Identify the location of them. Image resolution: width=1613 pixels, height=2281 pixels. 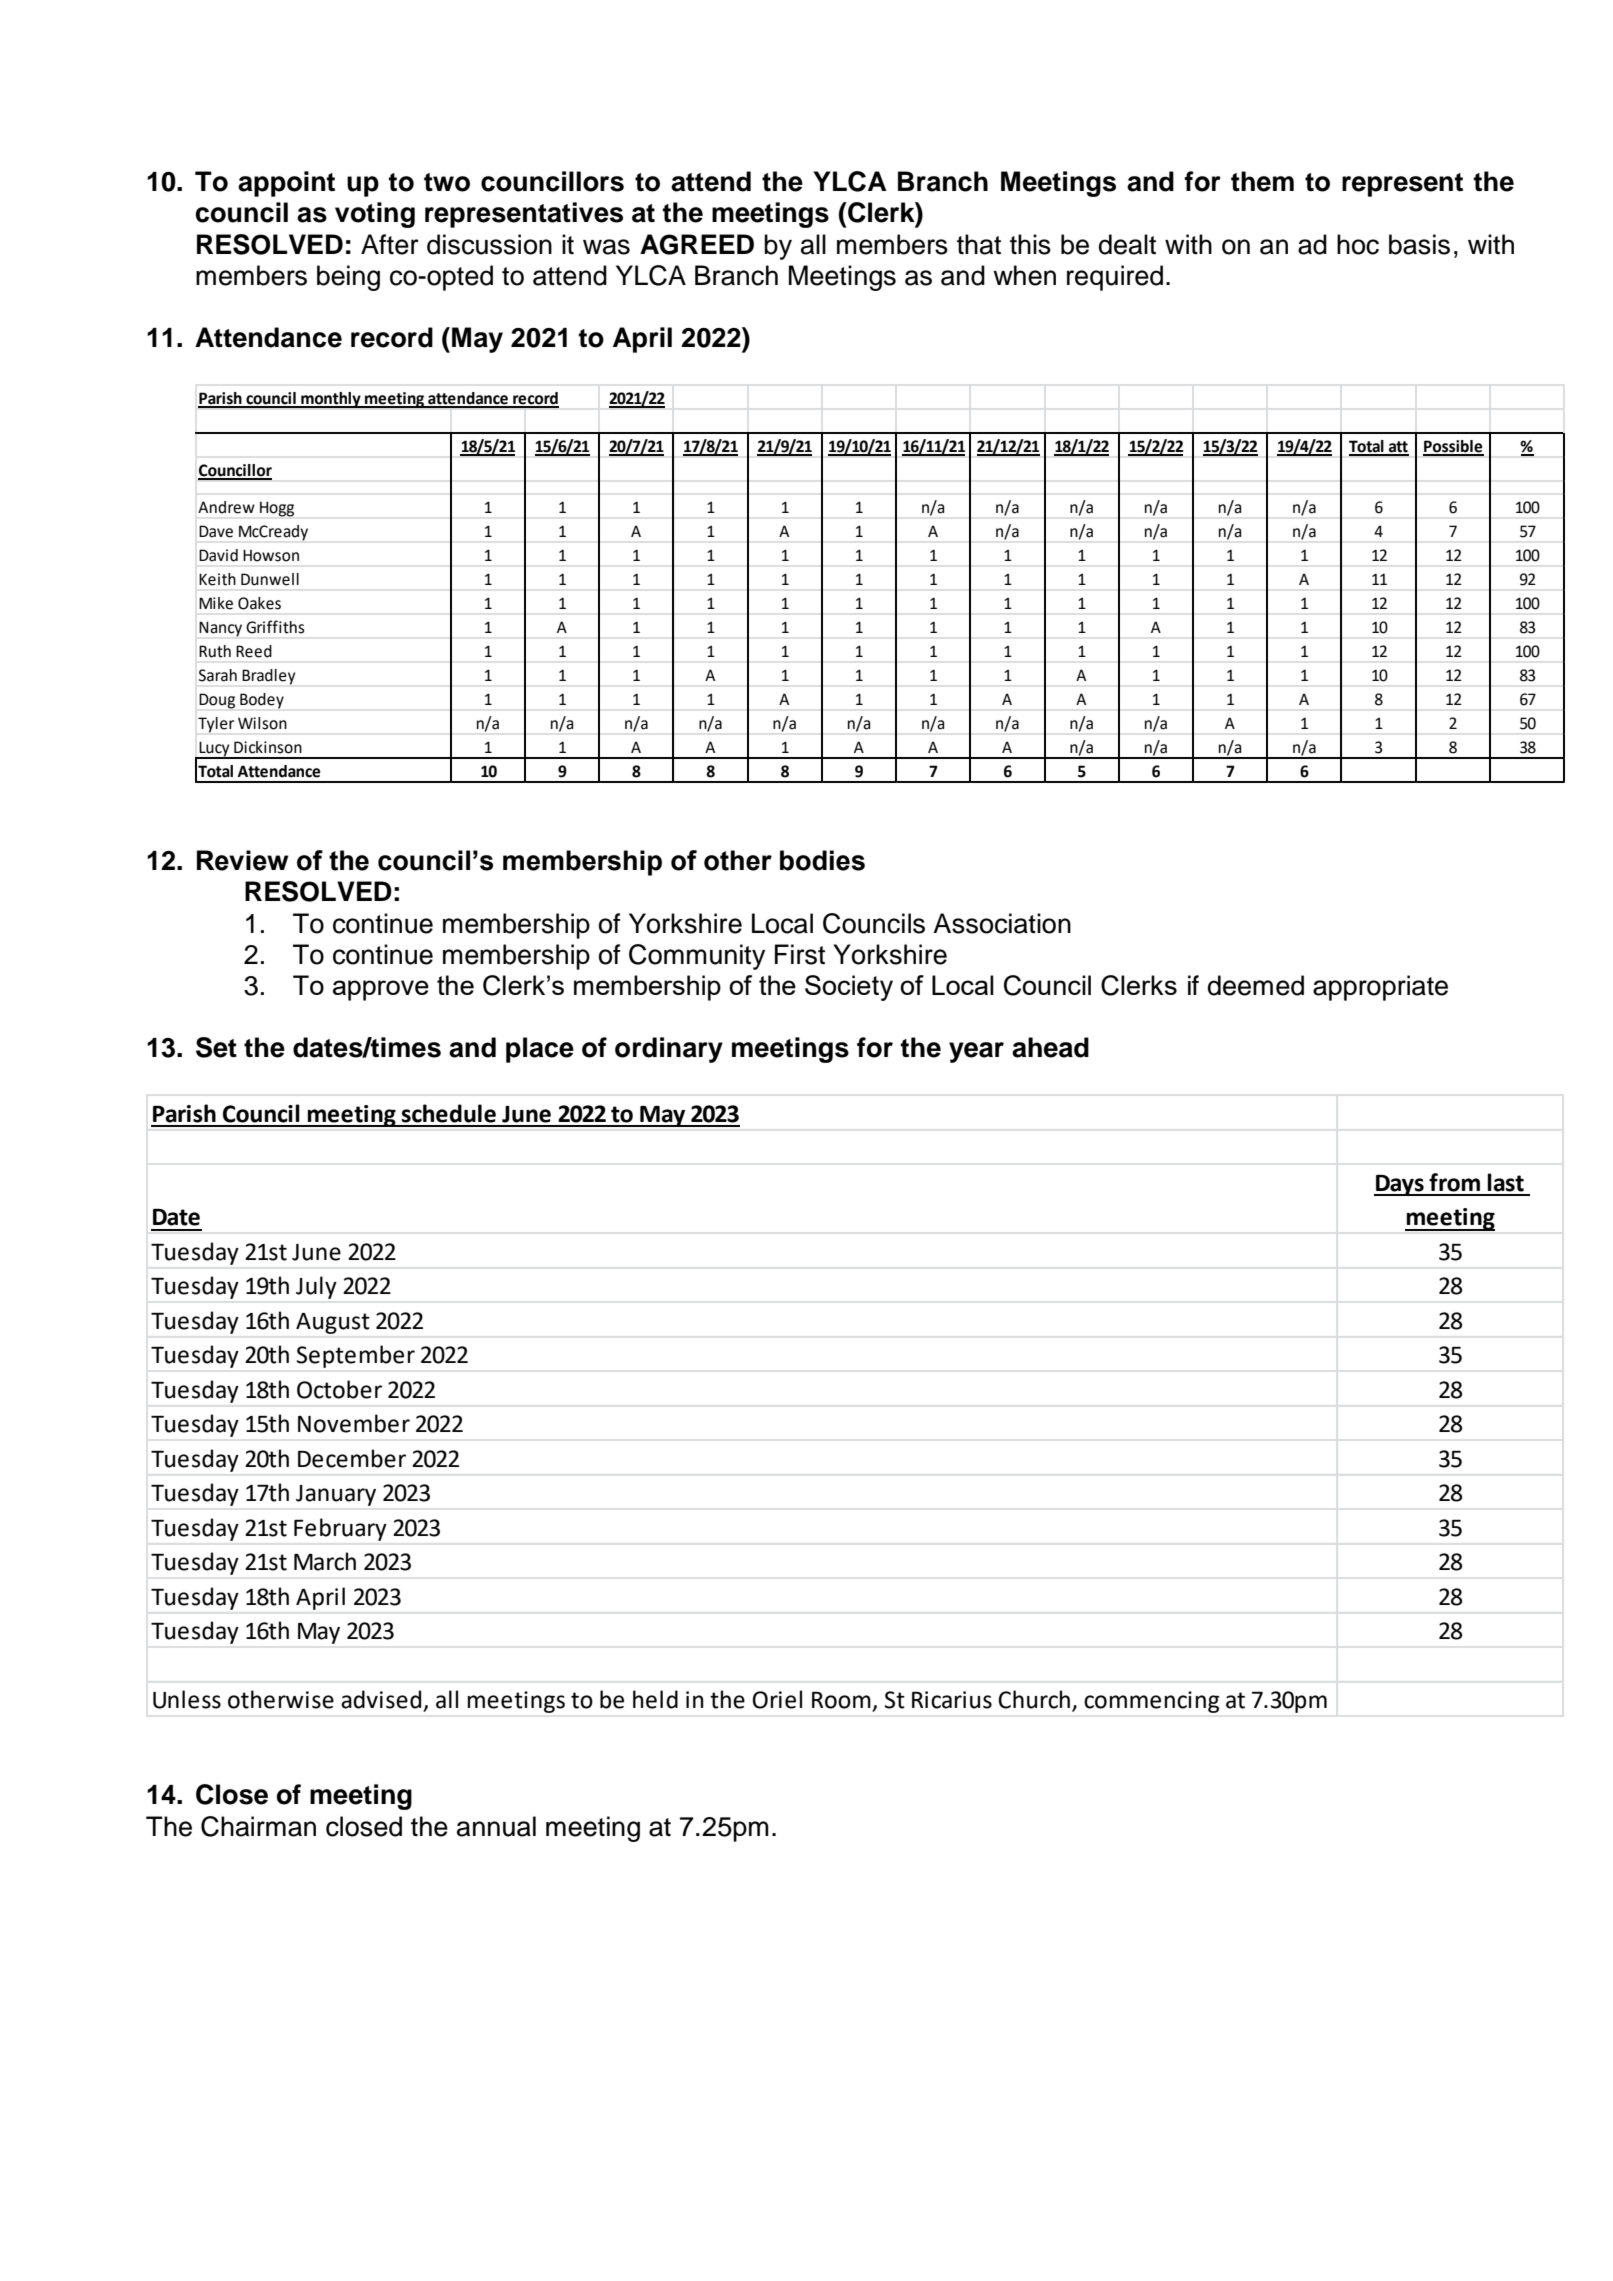
(1262, 181).
